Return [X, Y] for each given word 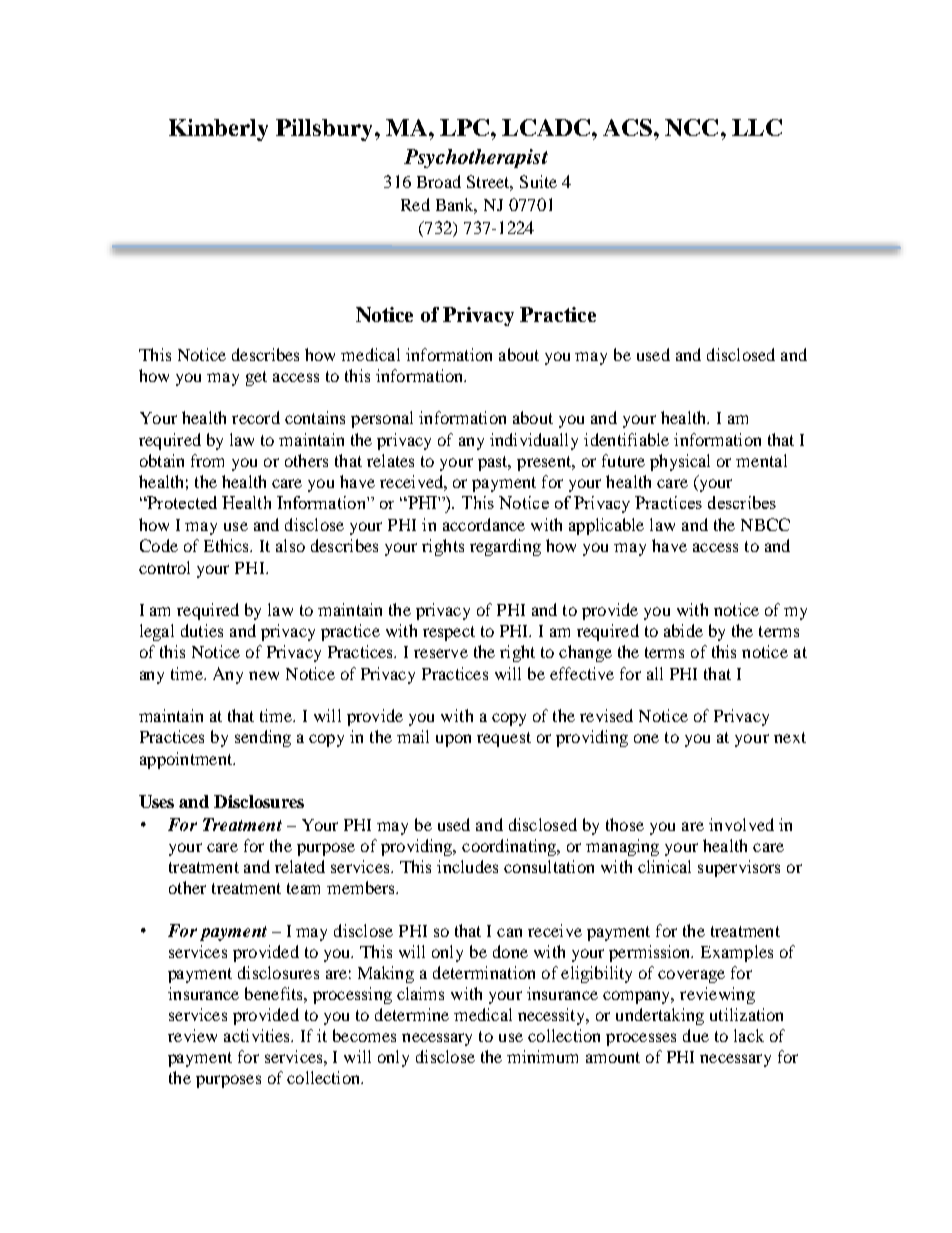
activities [258, 1035]
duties [202, 630]
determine [412, 1014]
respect [449, 633]
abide [683, 630]
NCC [691, 127]
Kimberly [218, 130]
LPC [464, 127]
